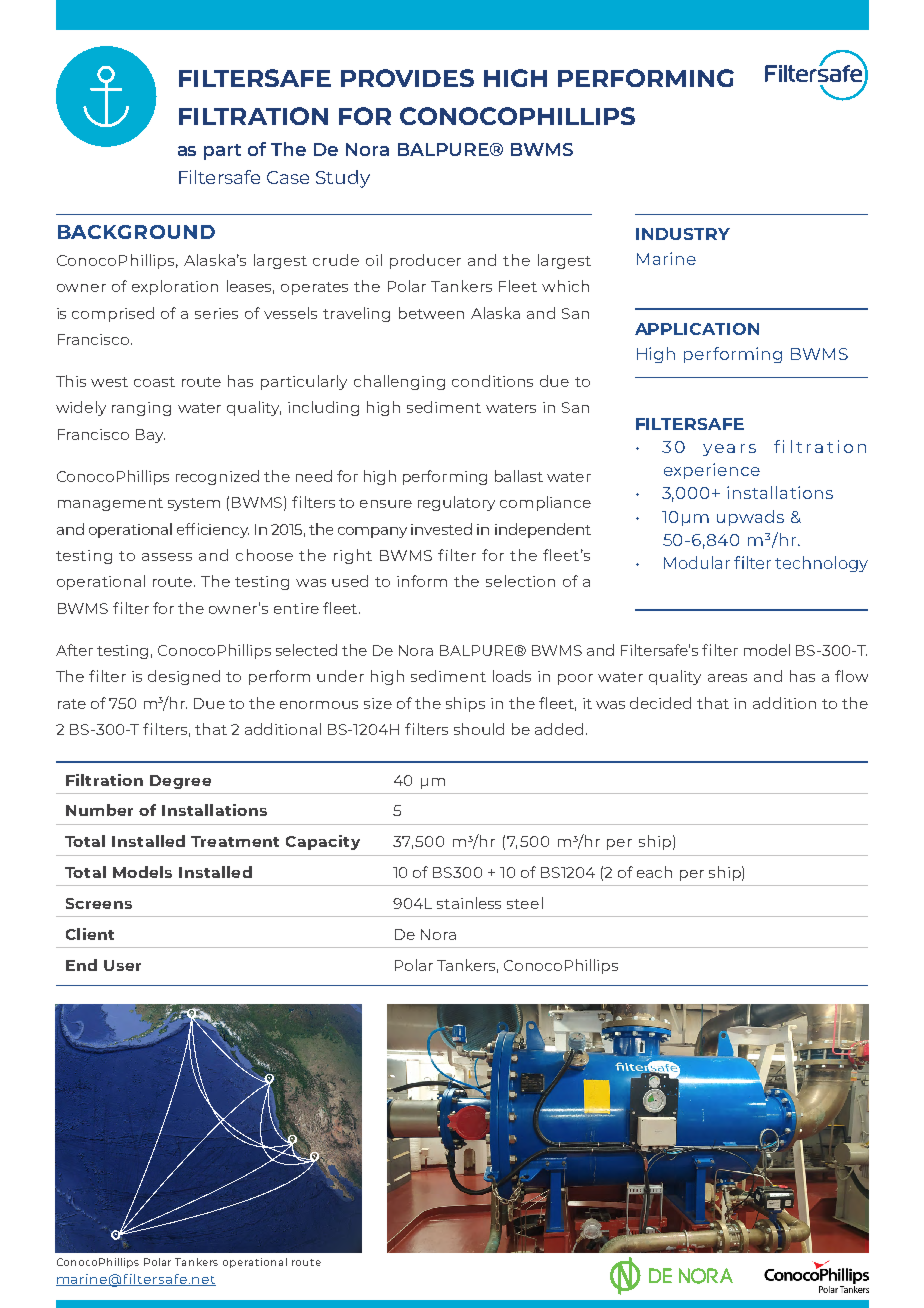  I want to click on stainless, so click(469, 903).
